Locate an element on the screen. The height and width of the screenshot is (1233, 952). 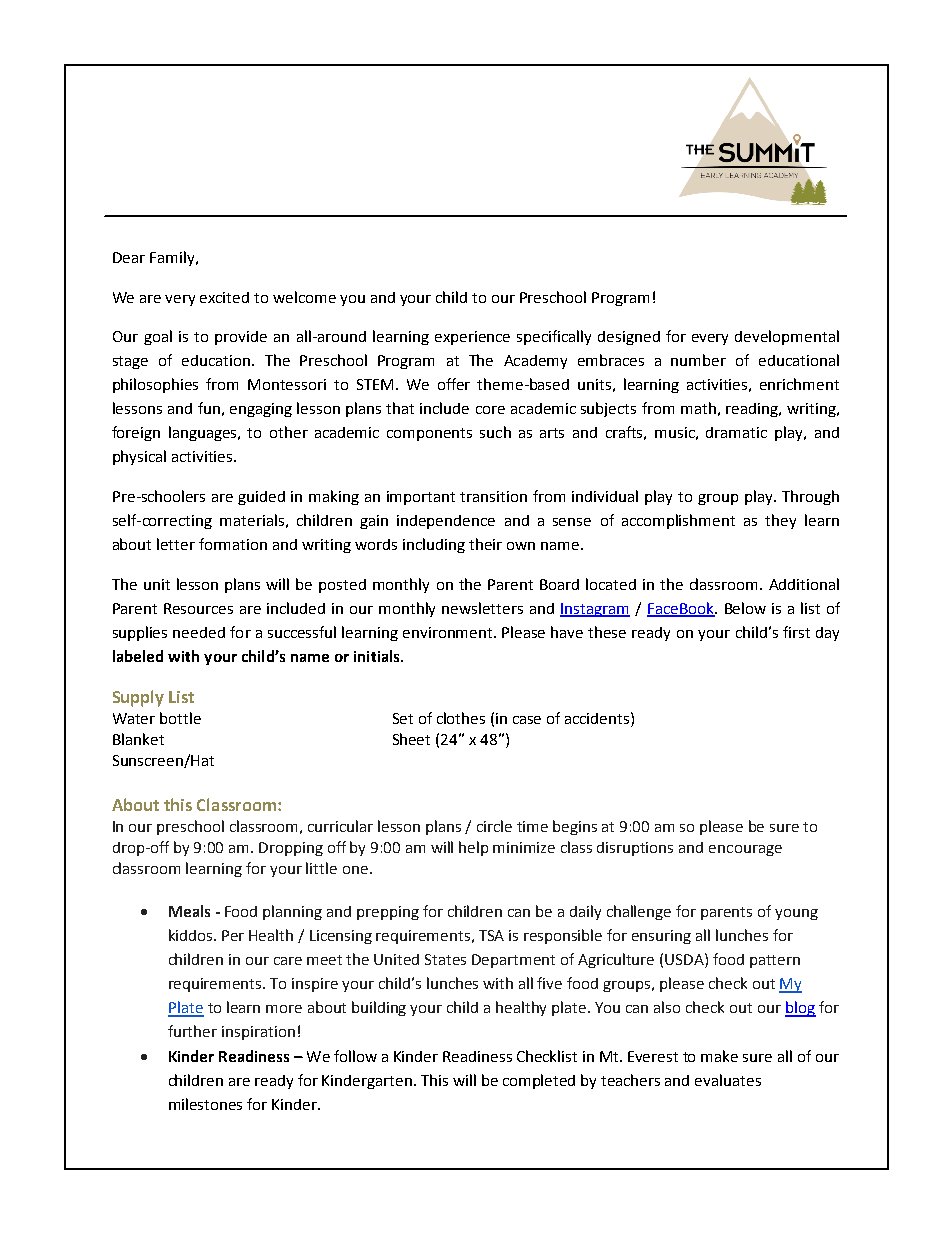
Through is located at coordinates (810, 497).
